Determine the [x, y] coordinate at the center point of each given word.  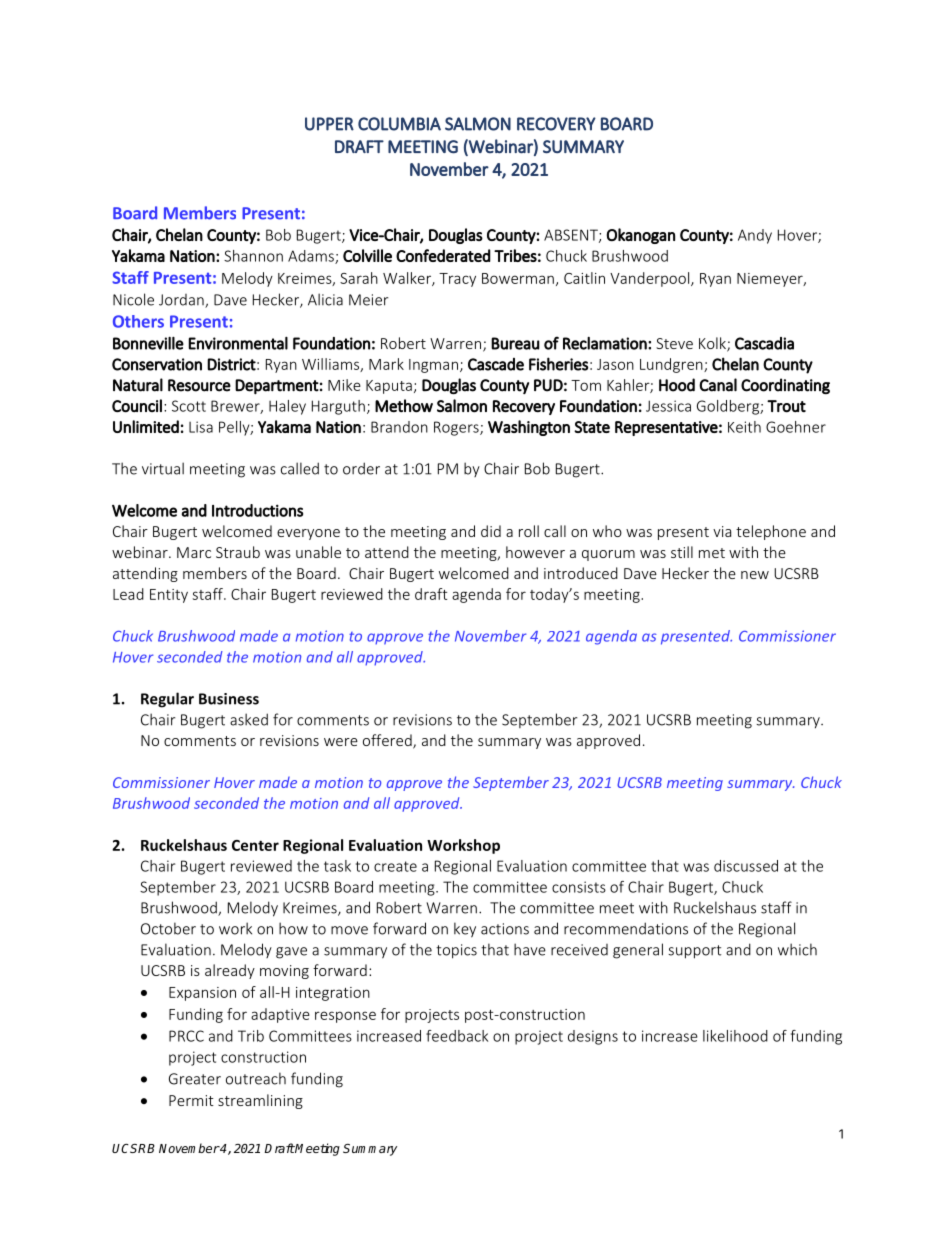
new [755, 575]
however [535, 552]
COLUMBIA [399, 124]
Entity [169, 596]
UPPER [329, 124]
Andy [755, 236]
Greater [195, 1079]
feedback [457, 1036]
